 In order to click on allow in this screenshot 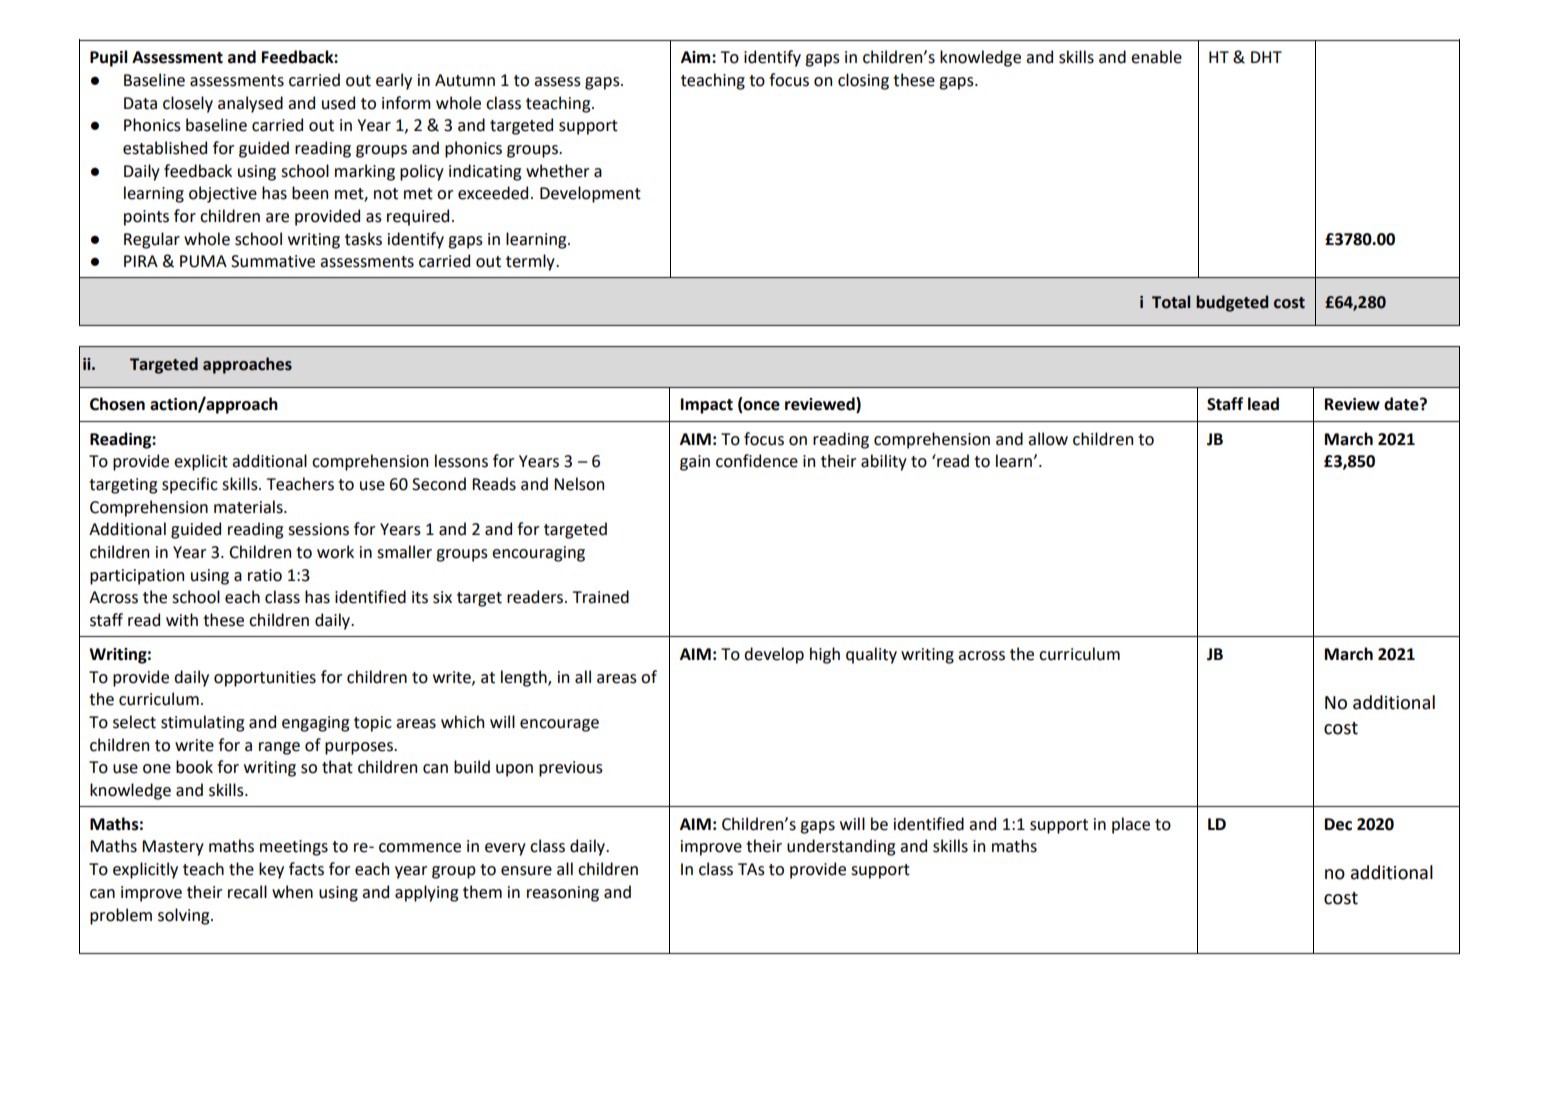, I will do `click(1048, 439)`.
